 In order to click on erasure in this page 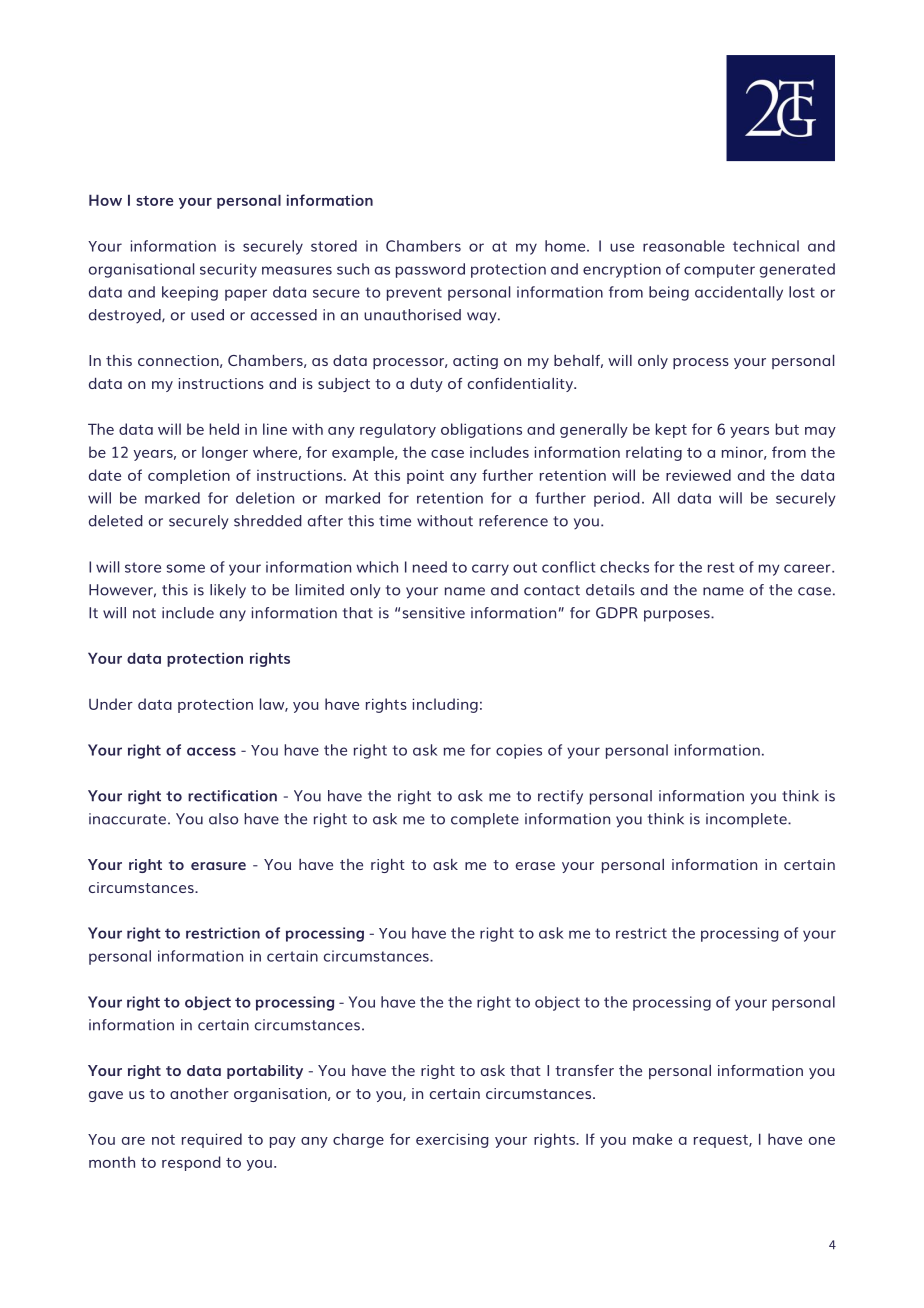, I will do `click(218, 866)`.
